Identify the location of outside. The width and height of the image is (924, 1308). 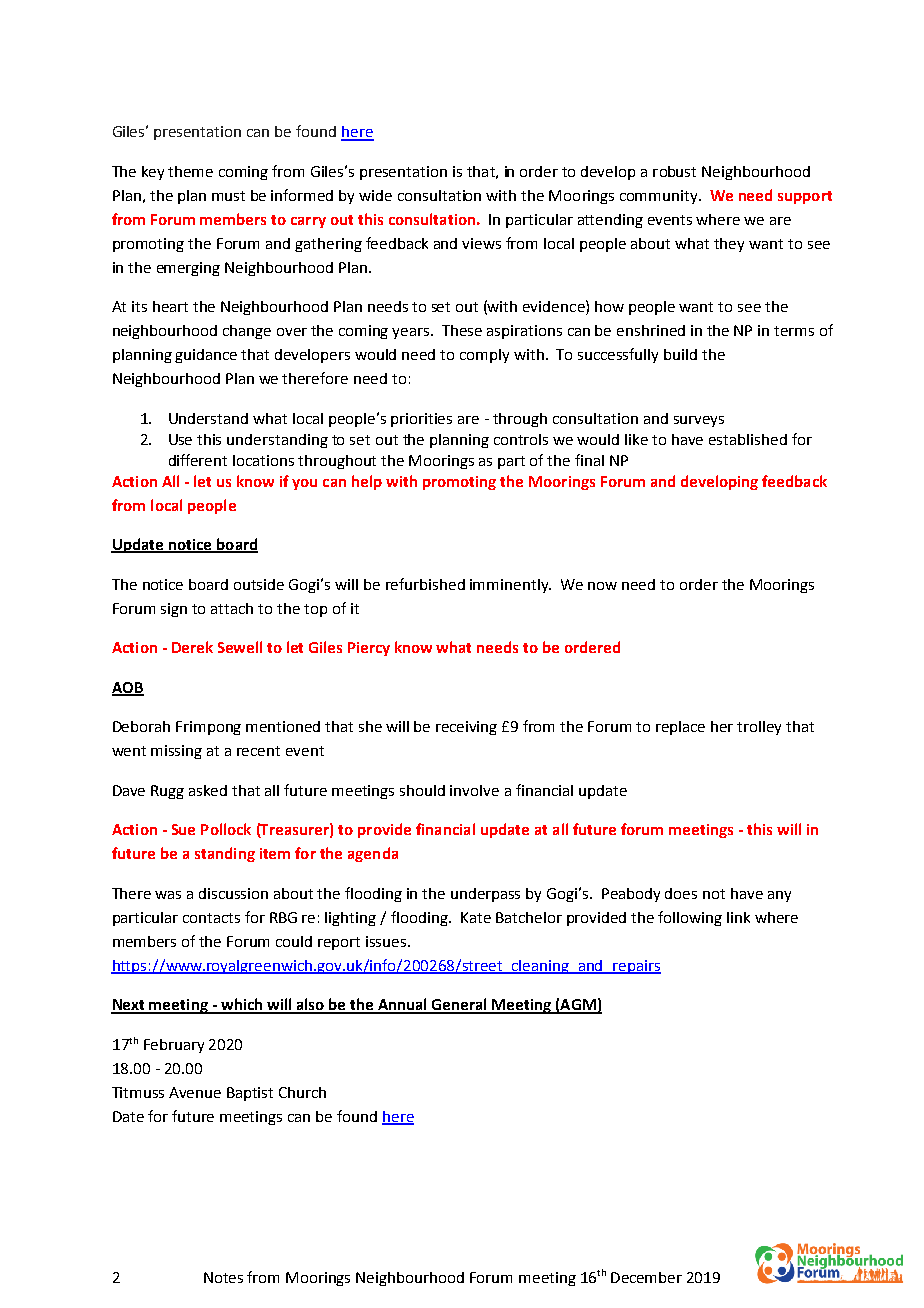
(259, 584).
